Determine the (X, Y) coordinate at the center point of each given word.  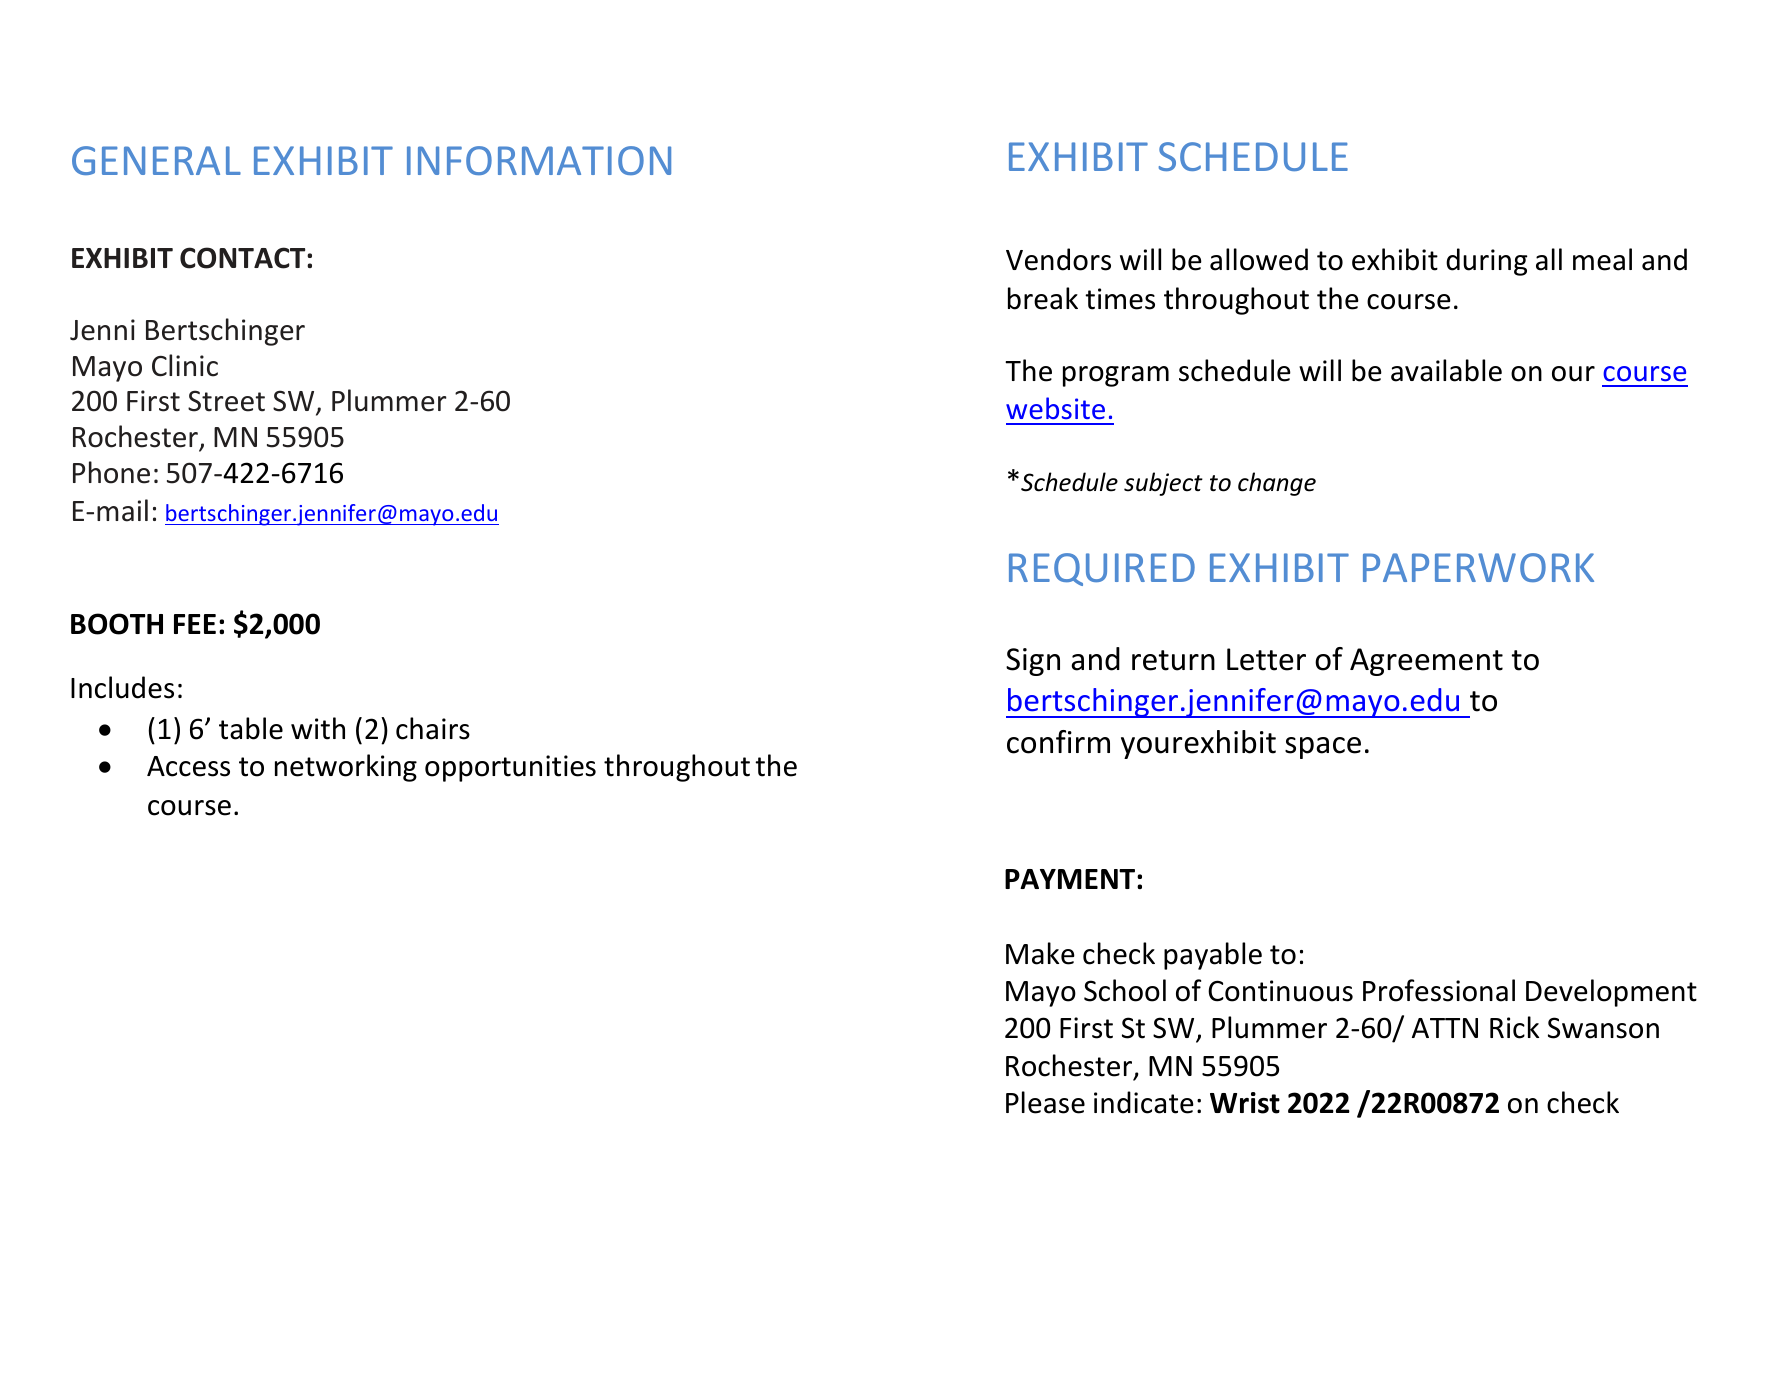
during (1487, 262)
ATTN (1445, 1028)
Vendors (1058, 259)
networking (346, 768)
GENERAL (156, 160)
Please (1045, 1102)
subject (1163, 484)
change (1277, 484)
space (1323, 748)
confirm (1058, 742)
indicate (1144, 1102)
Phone (111, 472)
